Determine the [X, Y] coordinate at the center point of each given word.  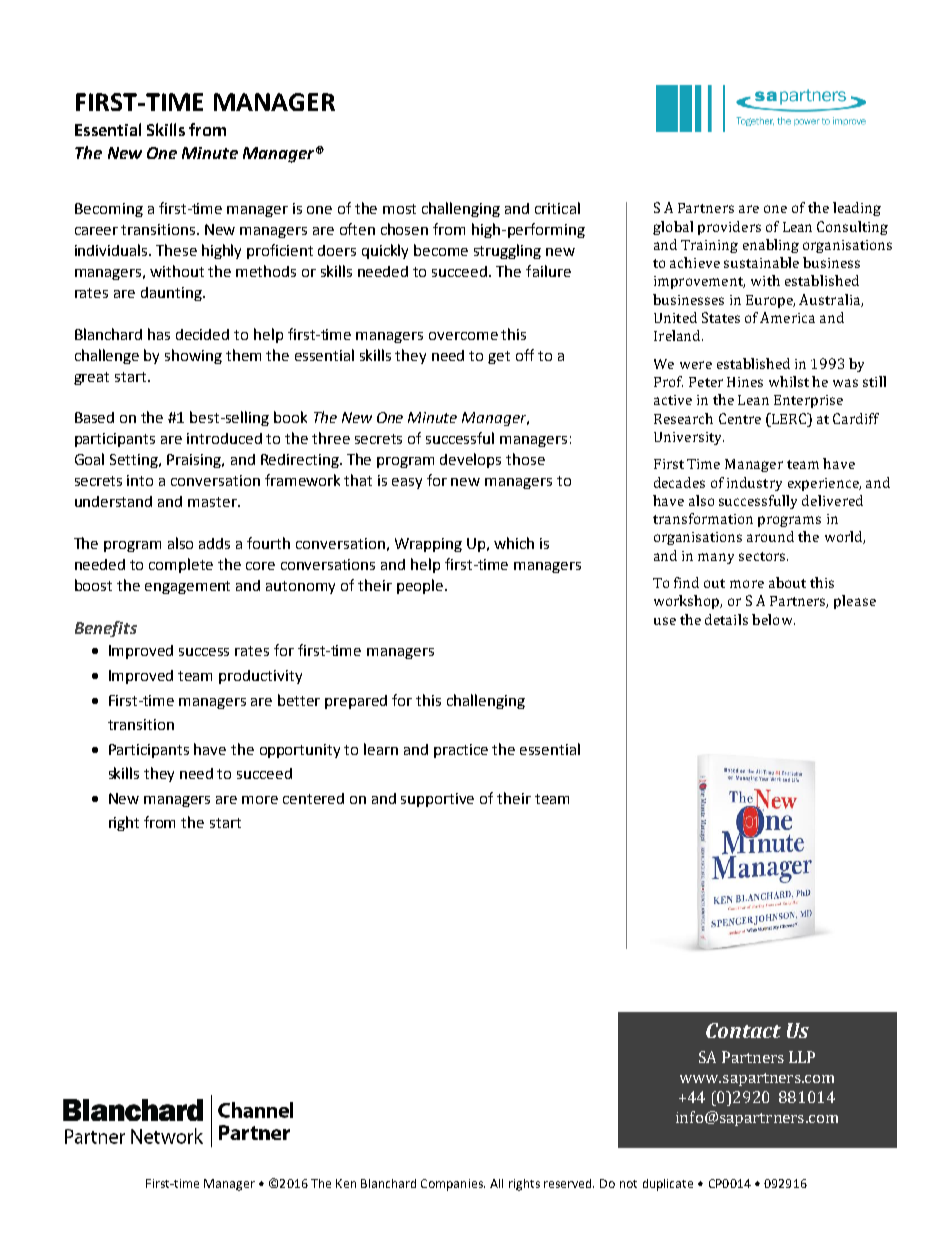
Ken [346, 1183]
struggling [507, 251]
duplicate [668, 1185]
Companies [453, 1185]
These [176, 250]
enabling [771, 246]
